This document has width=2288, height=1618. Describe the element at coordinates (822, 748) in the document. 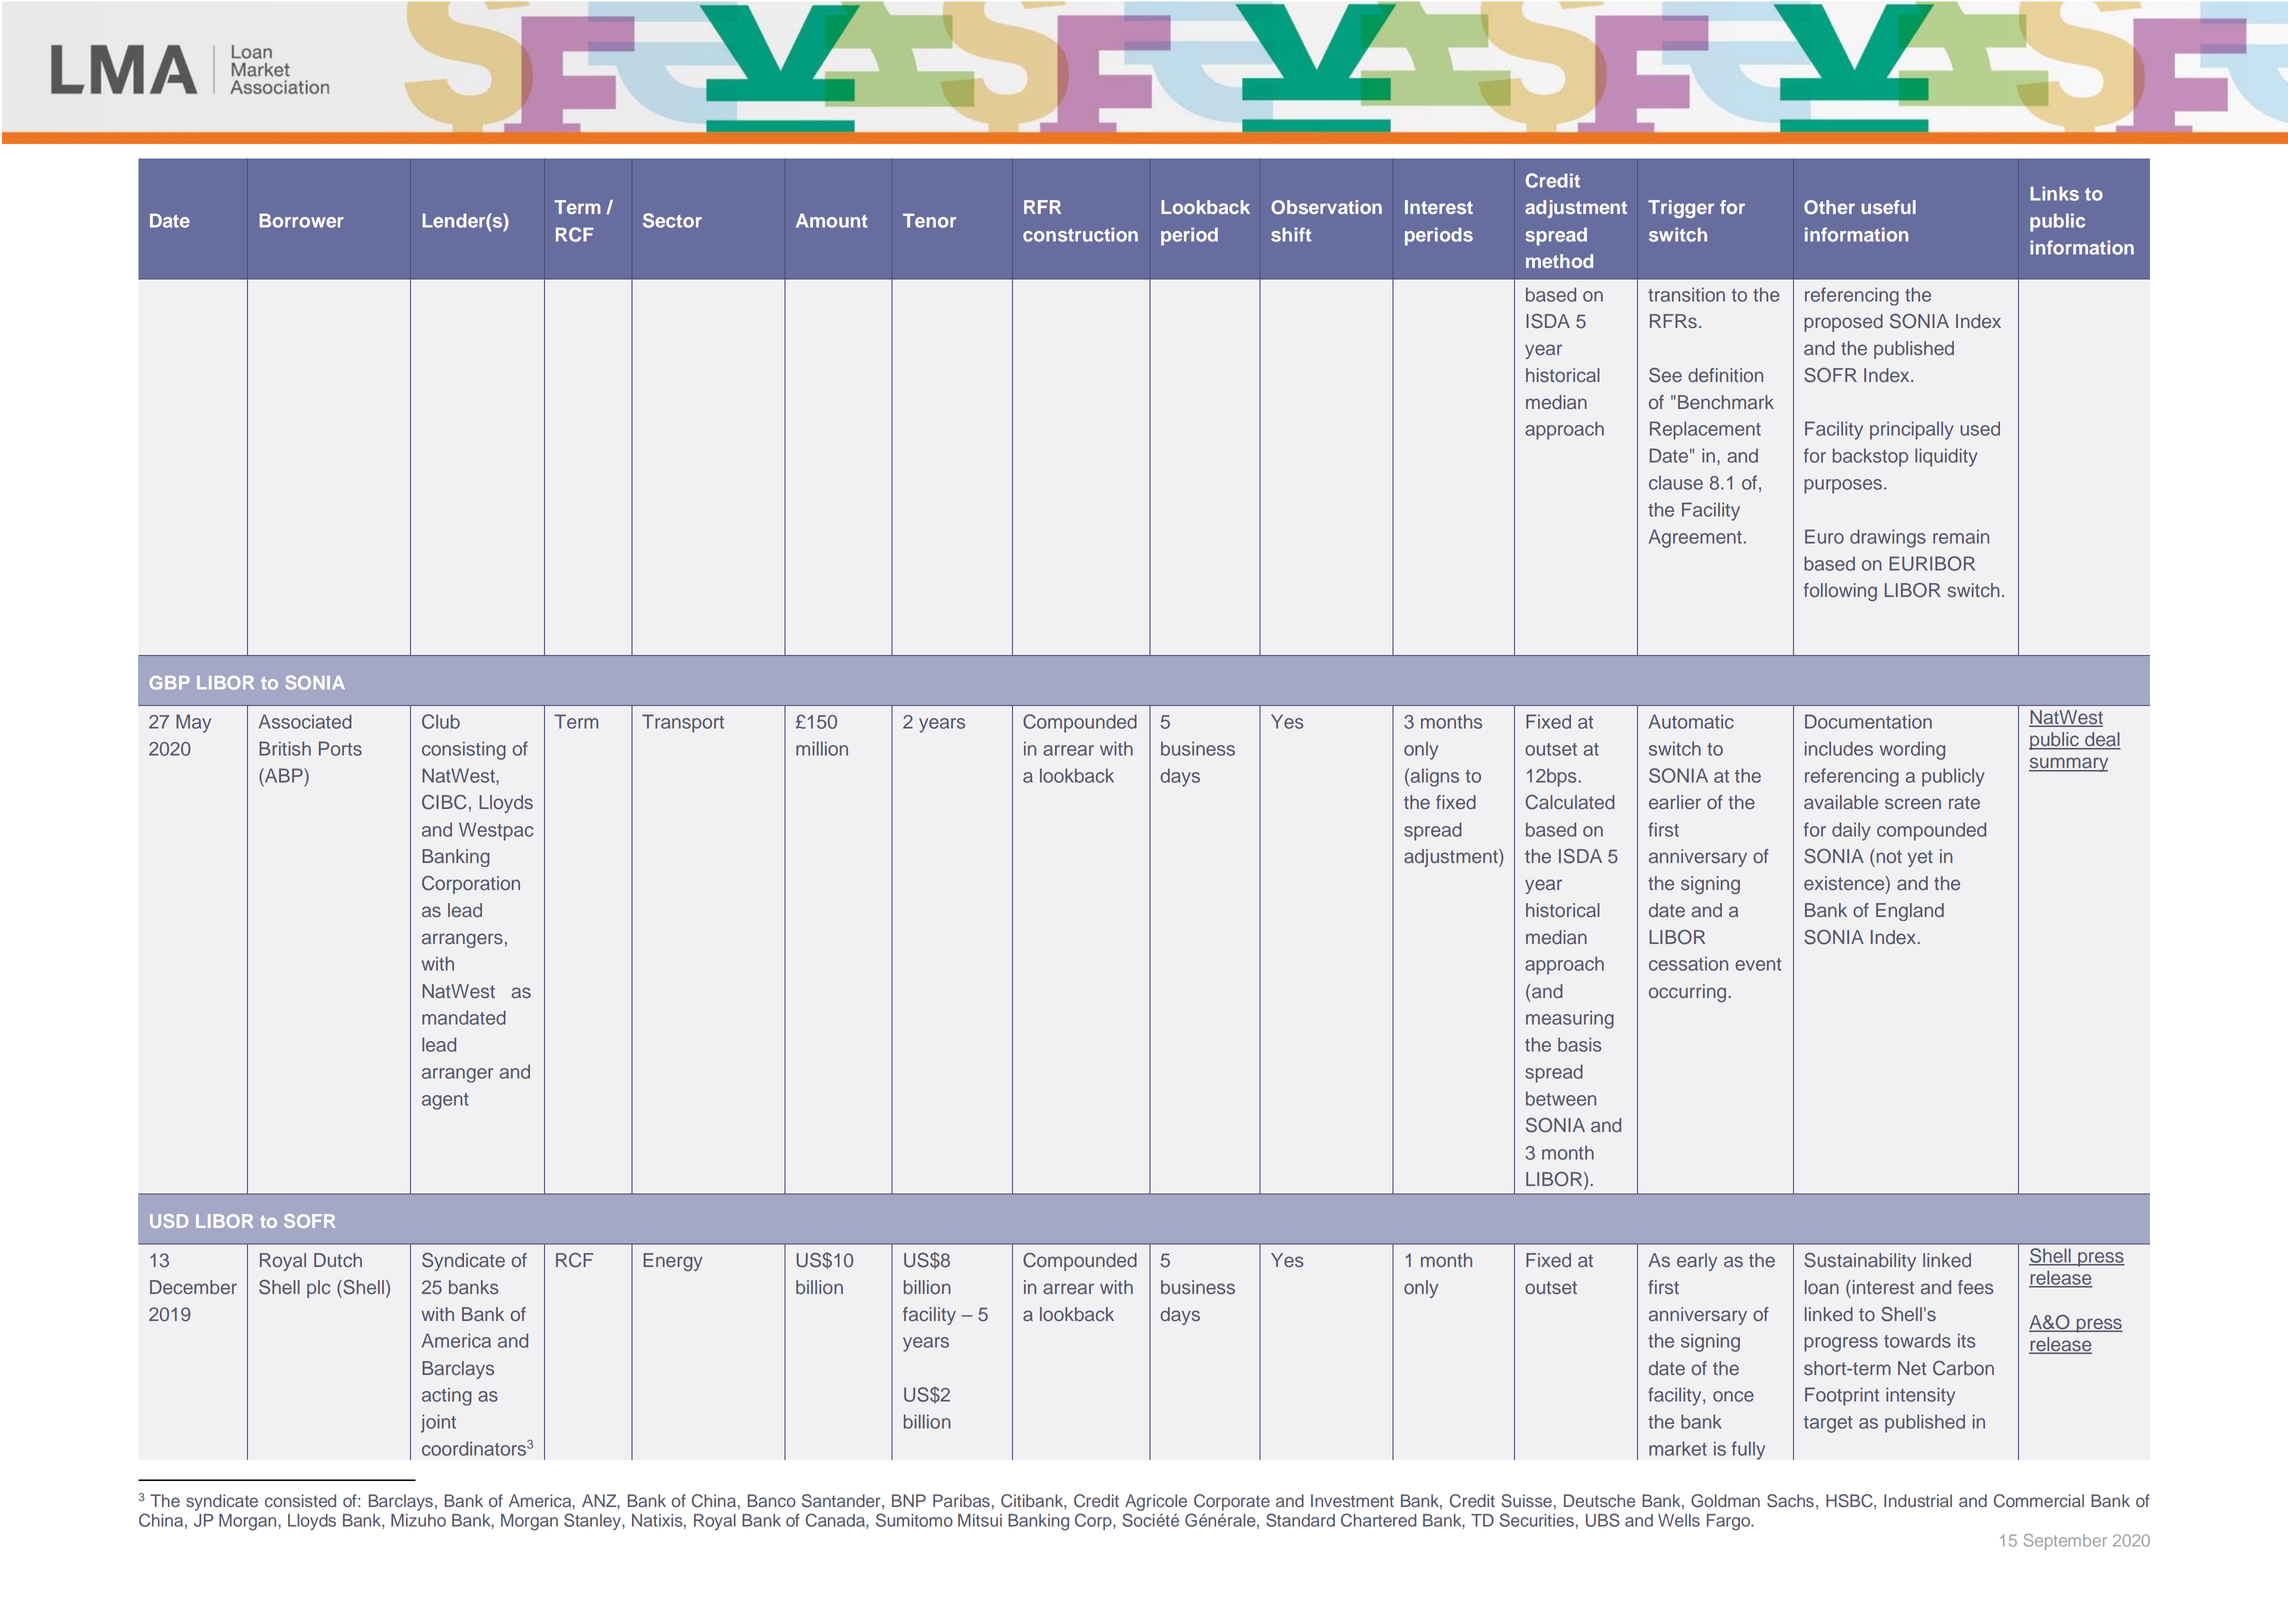

I see `million` at that location.
